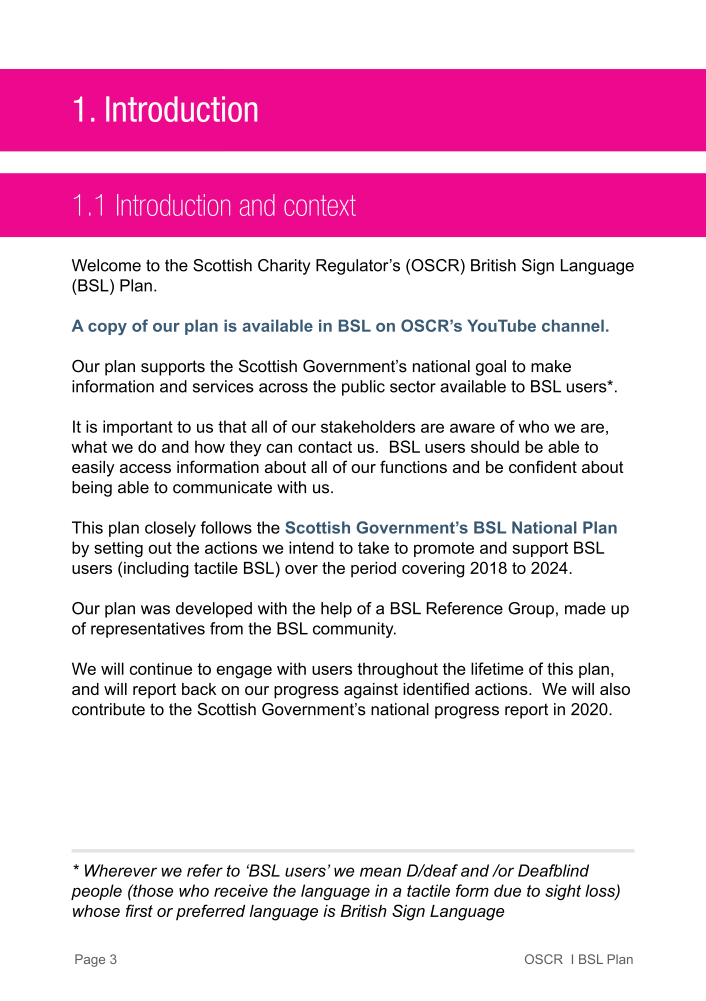  I want to click on contribute, so click(108, 709).
